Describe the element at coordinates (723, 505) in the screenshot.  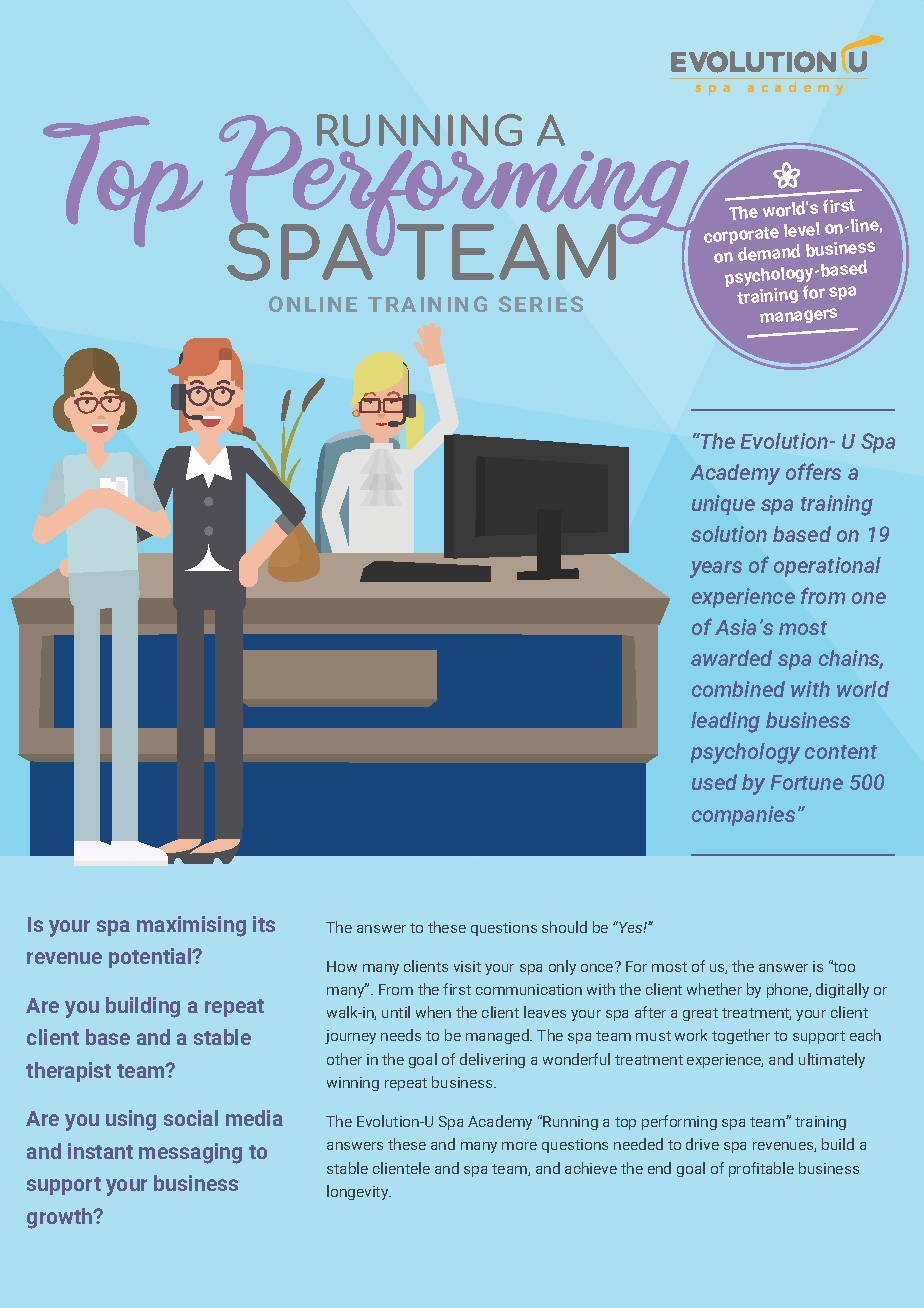
I see `unique` at that location.
